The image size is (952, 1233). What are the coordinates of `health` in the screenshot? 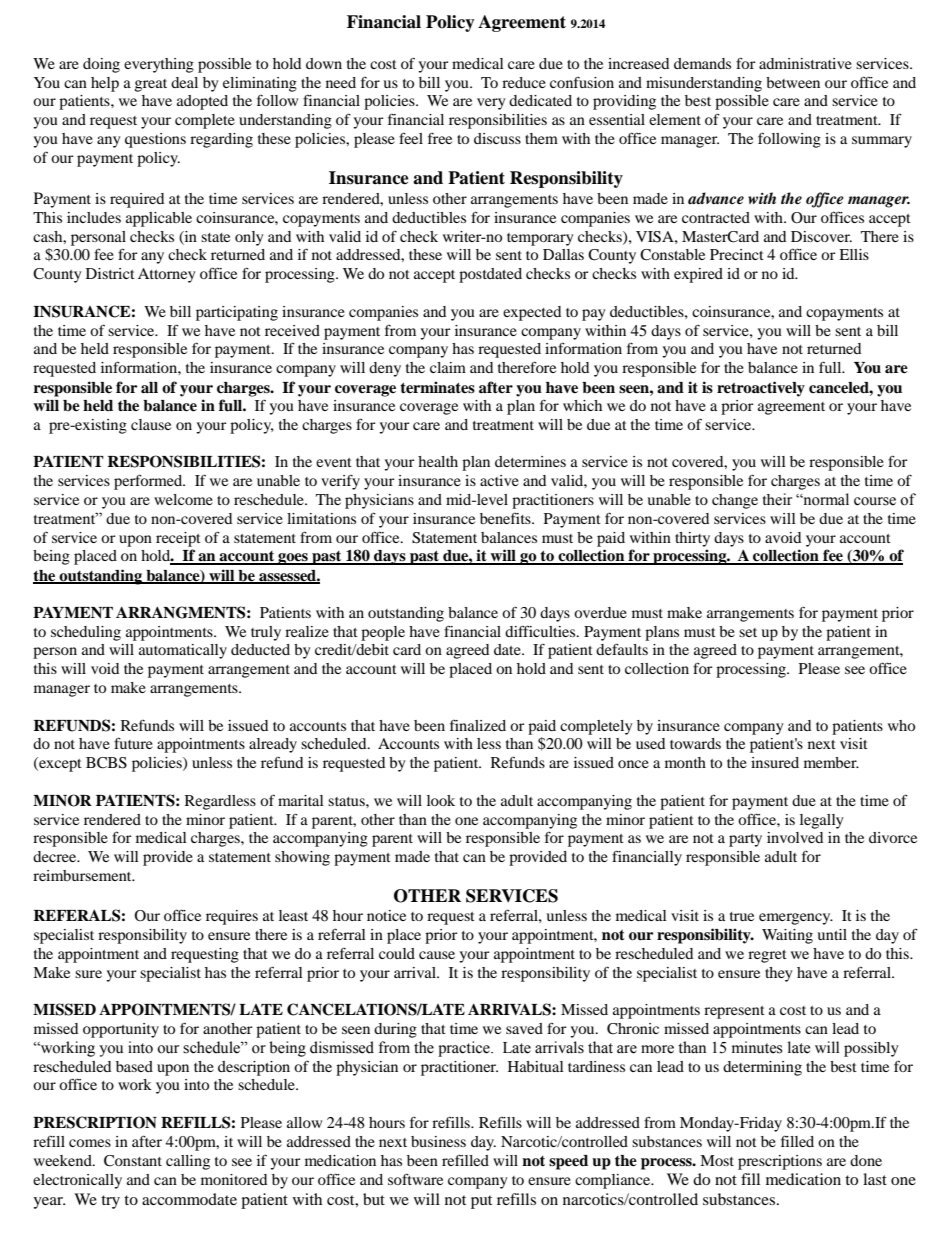 It's located at (438, 461).
